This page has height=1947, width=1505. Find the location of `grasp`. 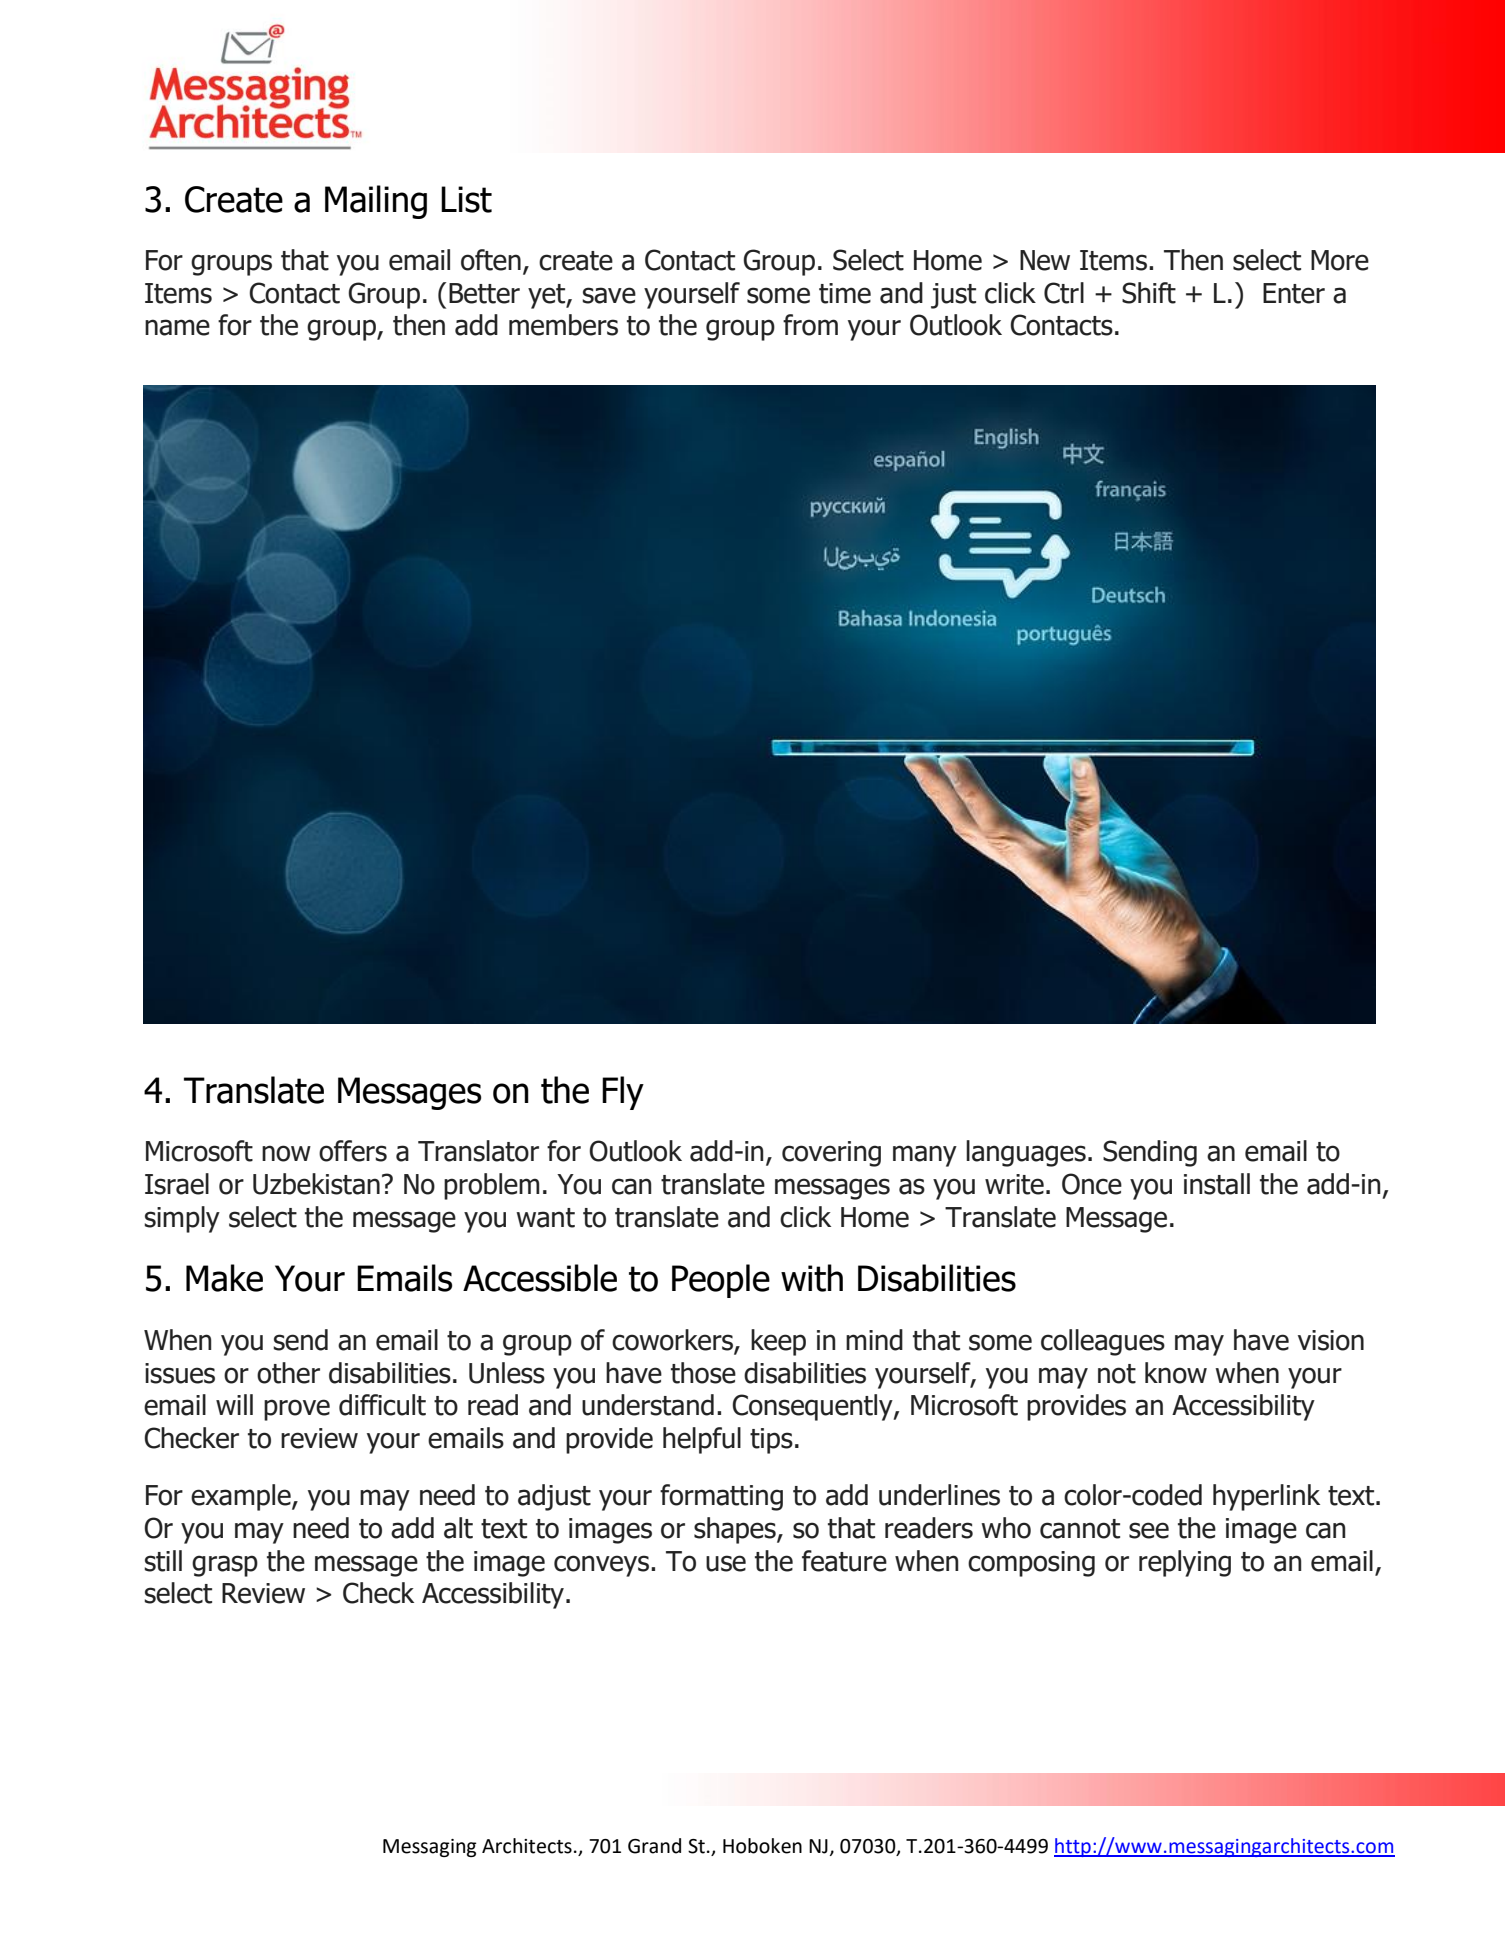

grasp is located at coordinates (225, 1566).
